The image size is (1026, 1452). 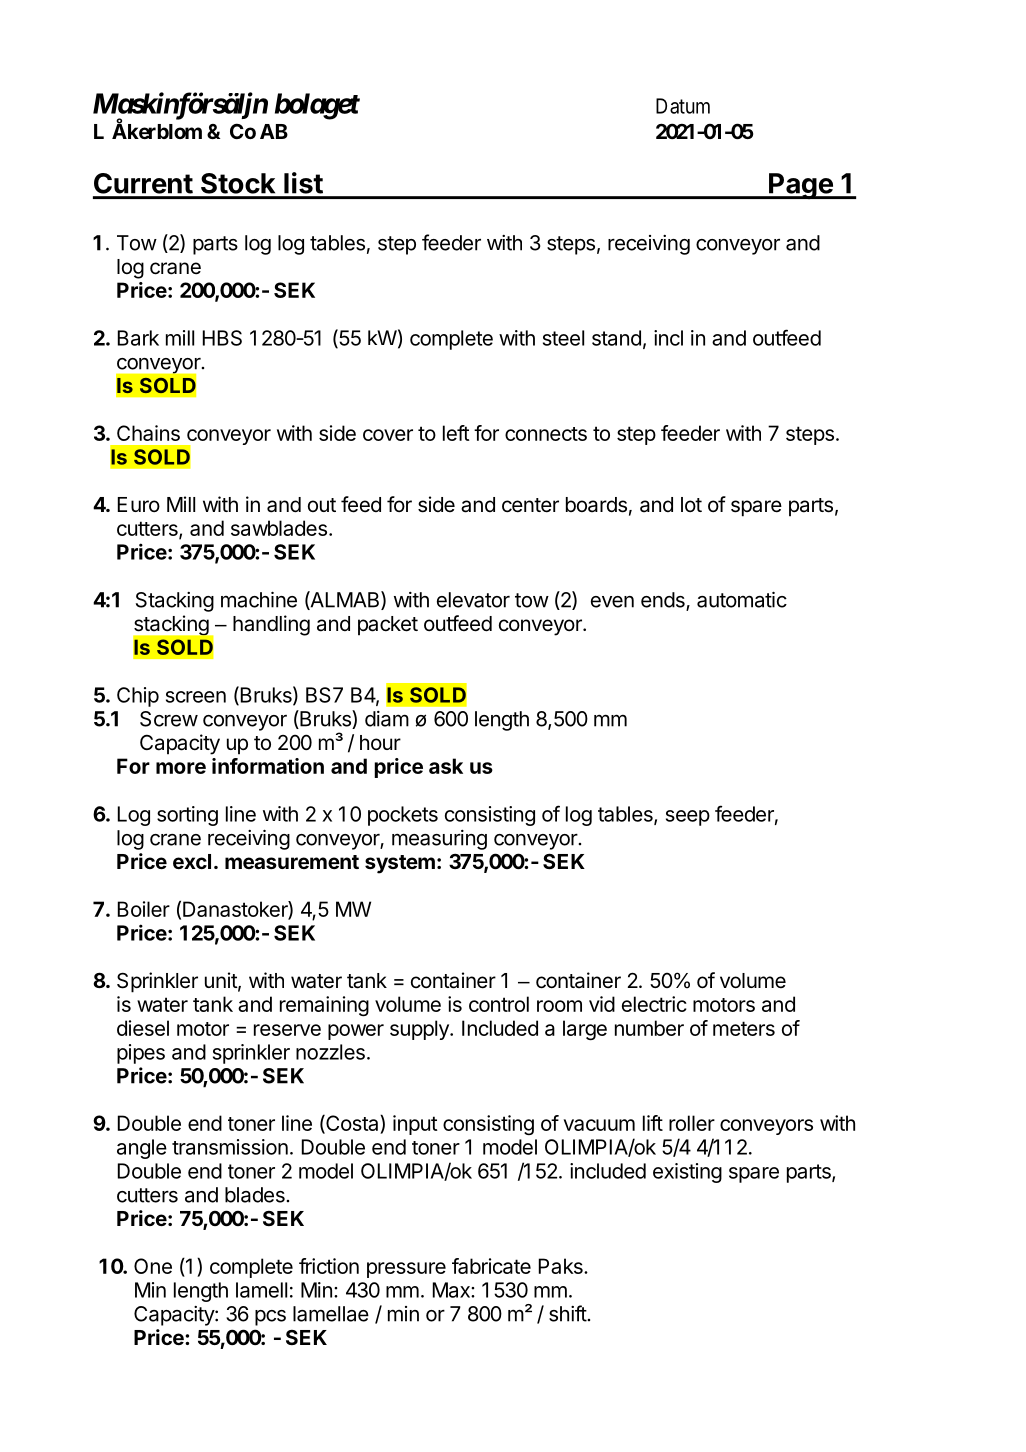 What do you see at coordinates (222, 338) in the image?
I see `HBS` at bounding box center [222, 338].
